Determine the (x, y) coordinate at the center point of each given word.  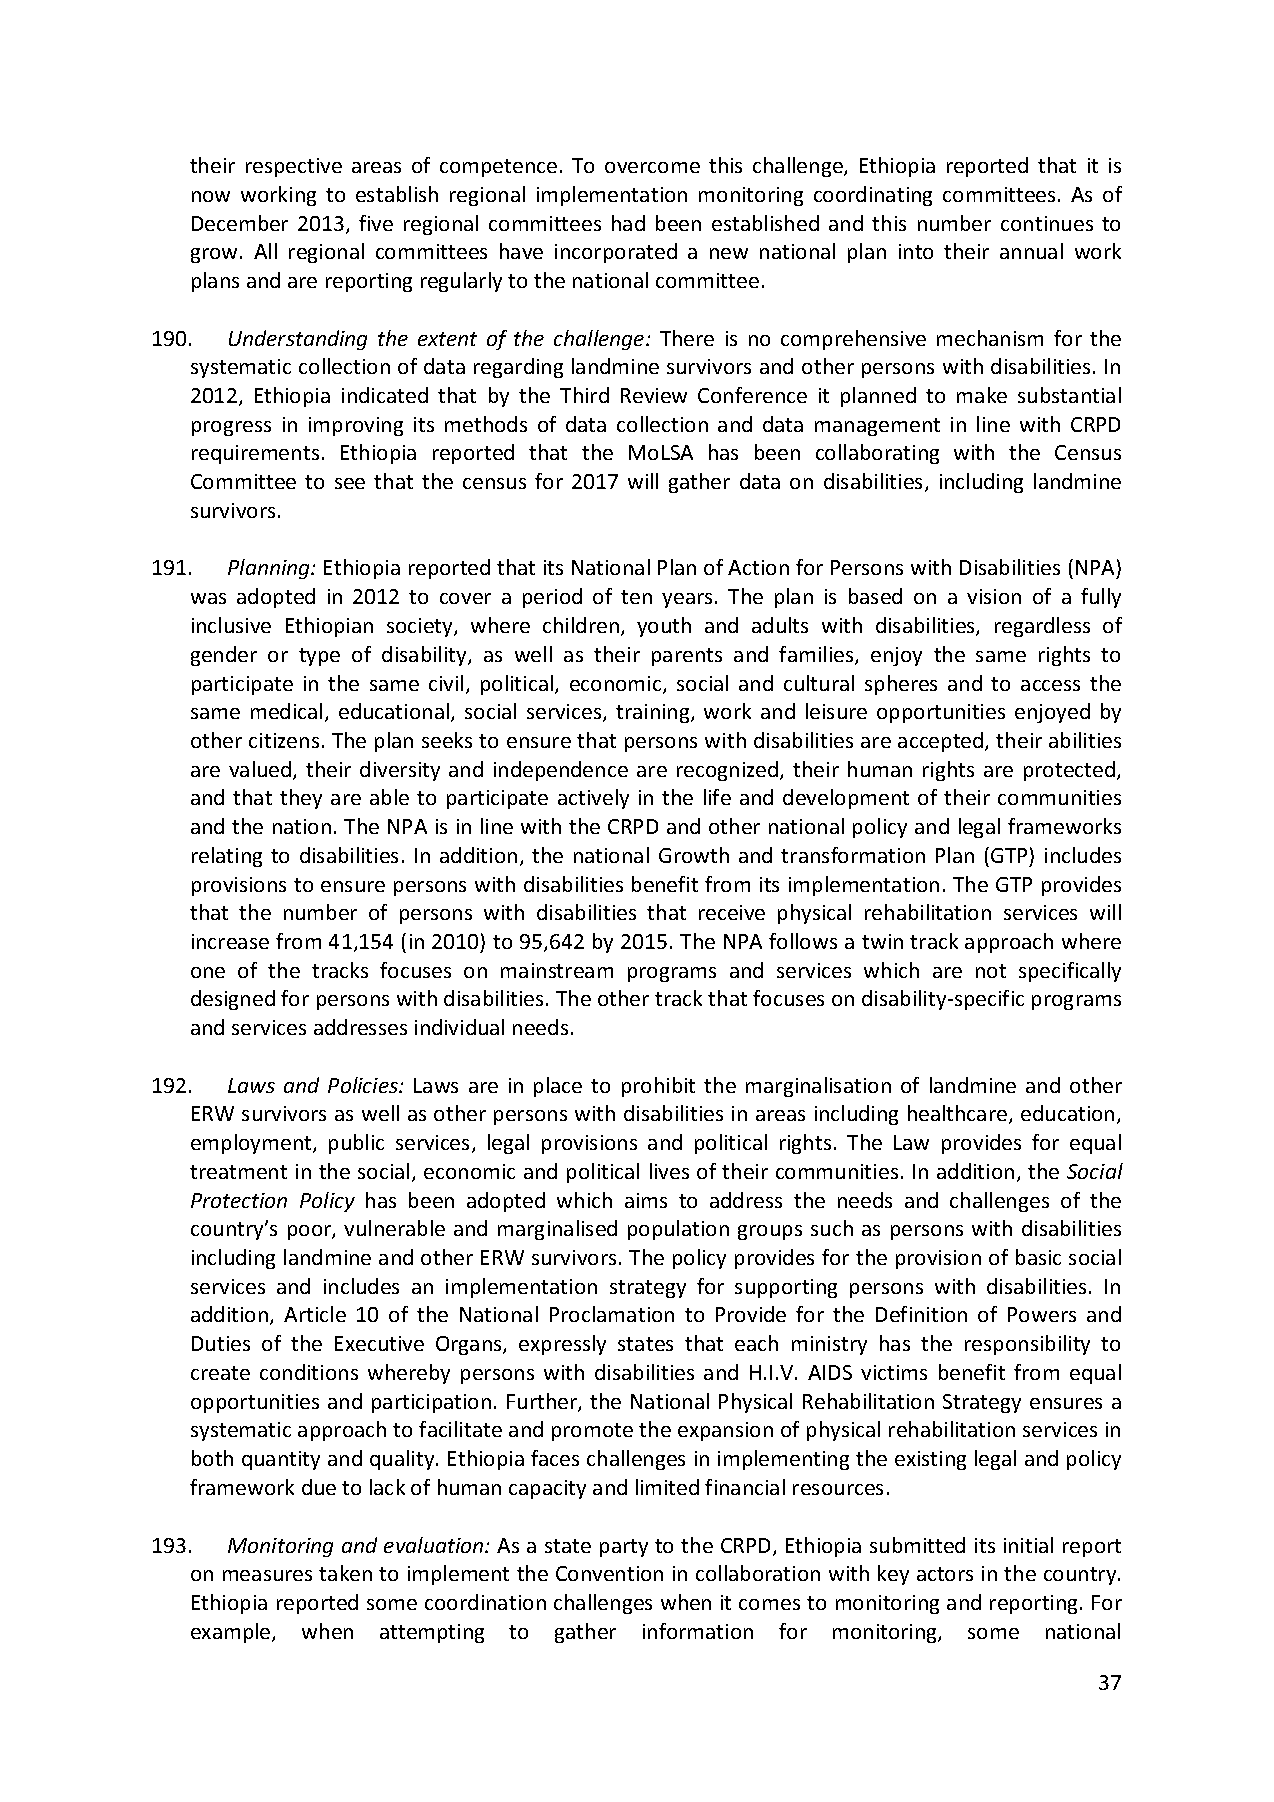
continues (1047, 223)
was (208, 598)
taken (345, 1573)
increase (230, 941)
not (991, 971)
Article (315, 1314)
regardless (1042, 627)
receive (732, 912)
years (687, 600)
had (628, 223)
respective (294, 167)
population (678, 1230)
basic (1038, 1257)
